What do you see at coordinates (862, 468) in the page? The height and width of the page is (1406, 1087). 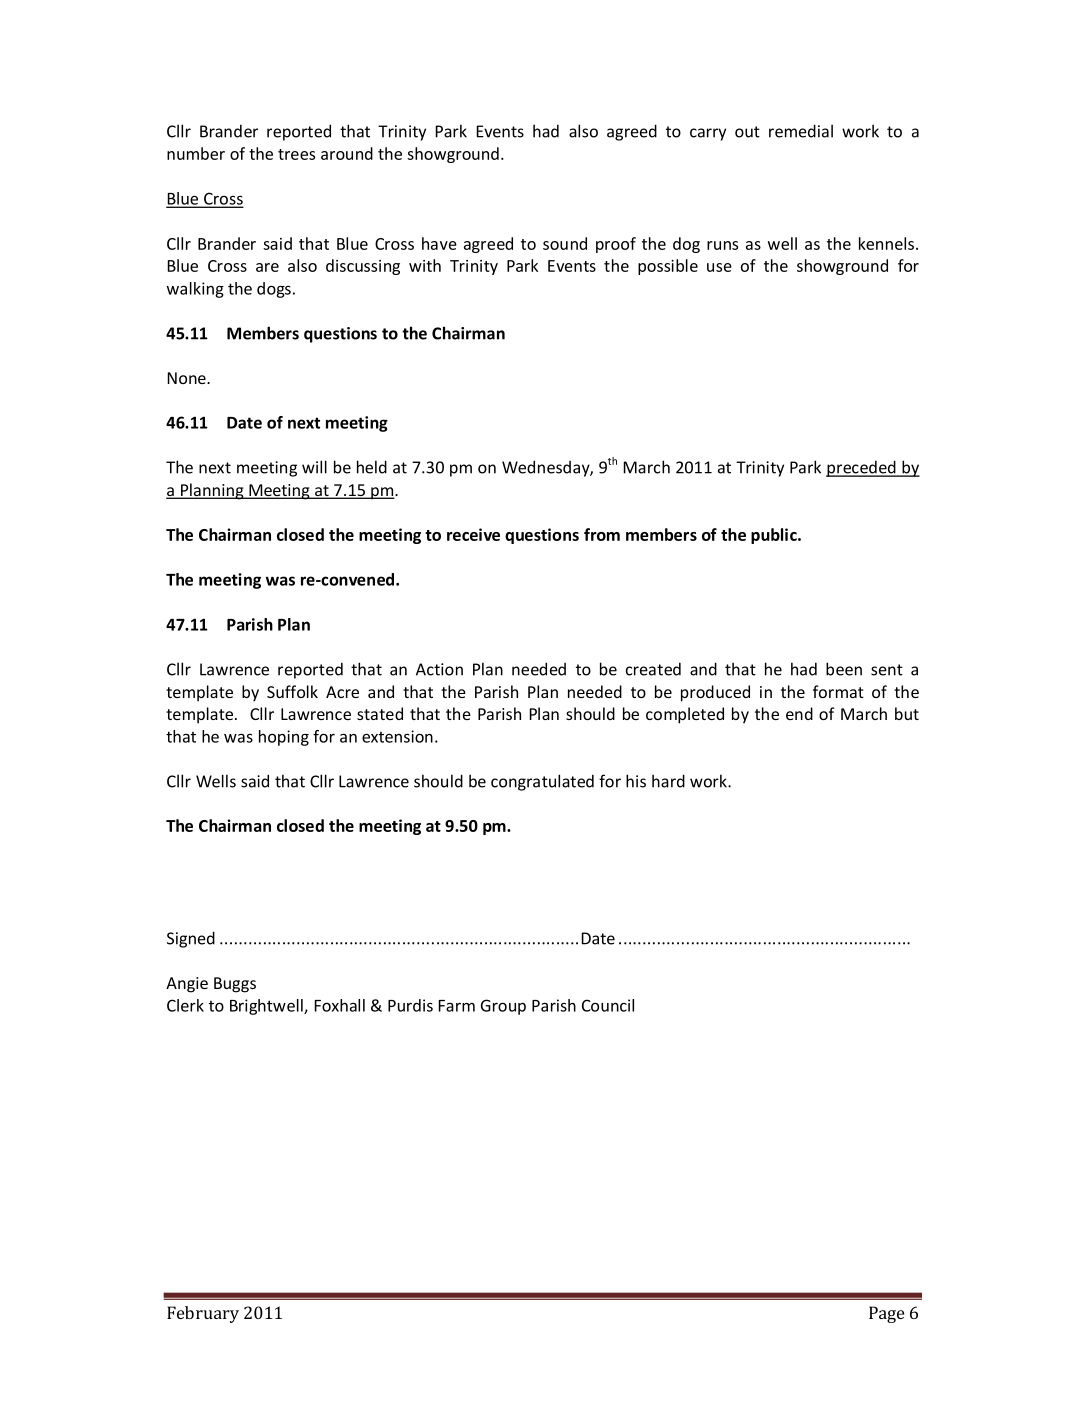 I see `preceded` at bounding box center [862, 468].
